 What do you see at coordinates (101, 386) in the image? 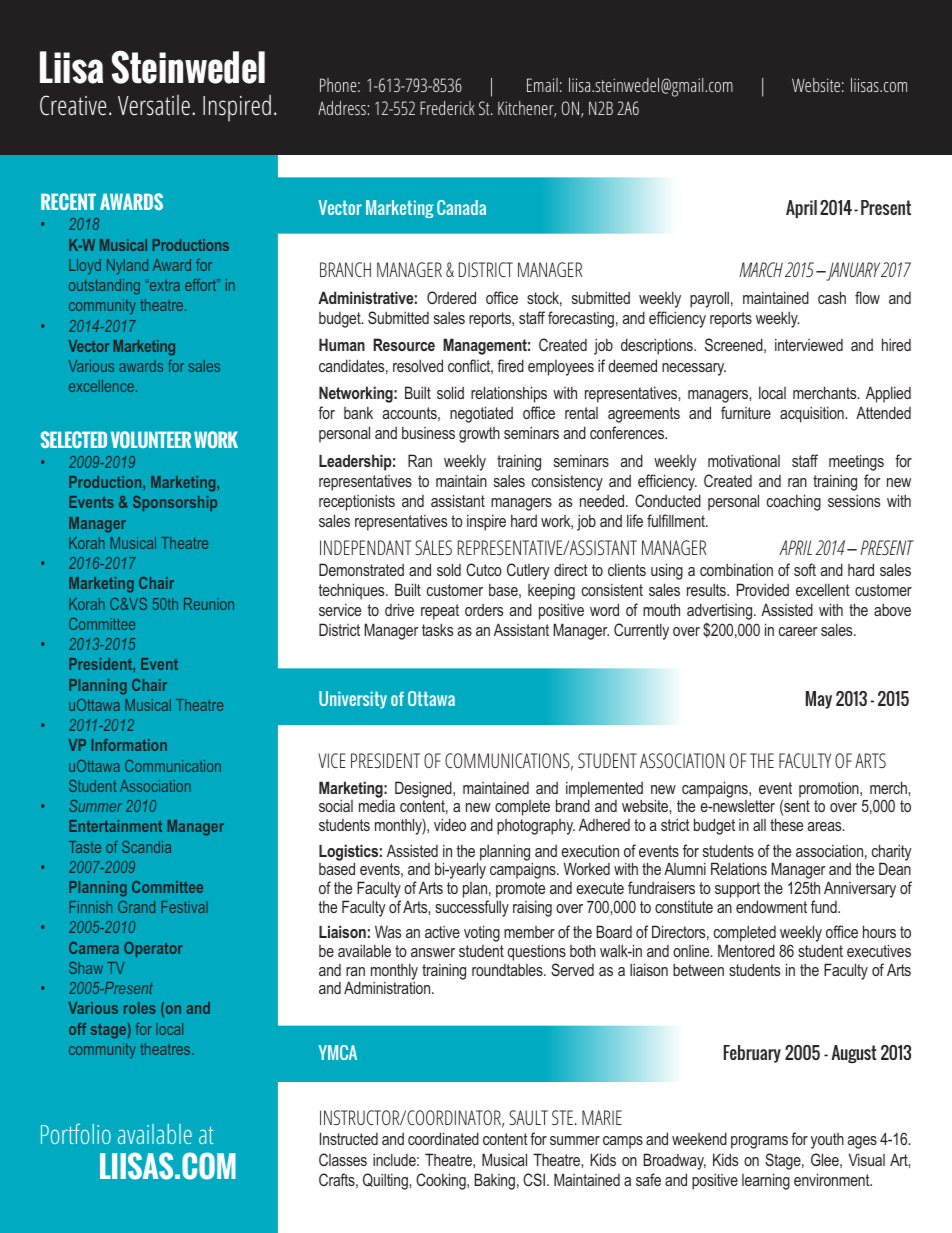
I see `excellence` at bounding box center [101, 386].
